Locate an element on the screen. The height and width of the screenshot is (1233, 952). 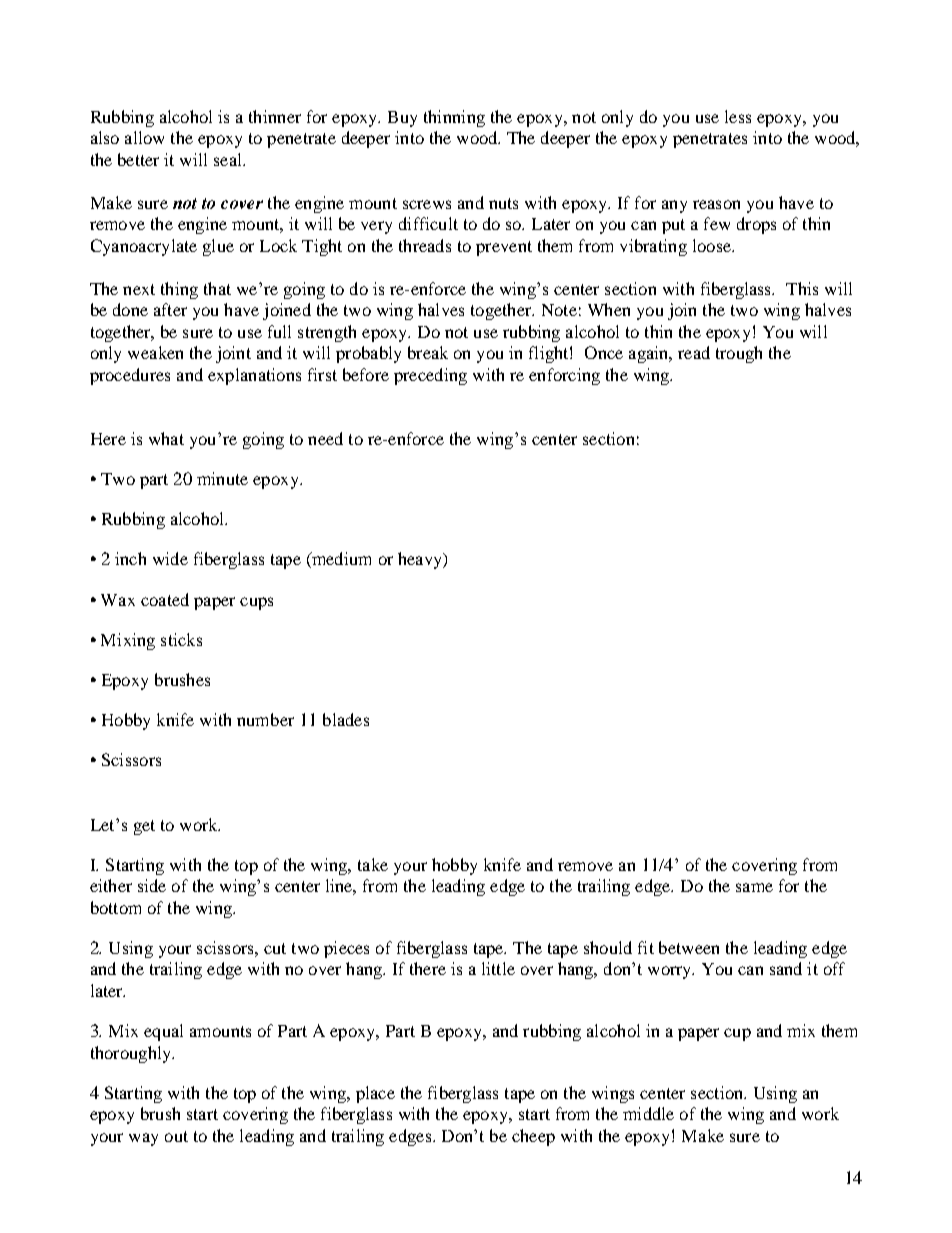
take is located at coordinates (373, 864).
